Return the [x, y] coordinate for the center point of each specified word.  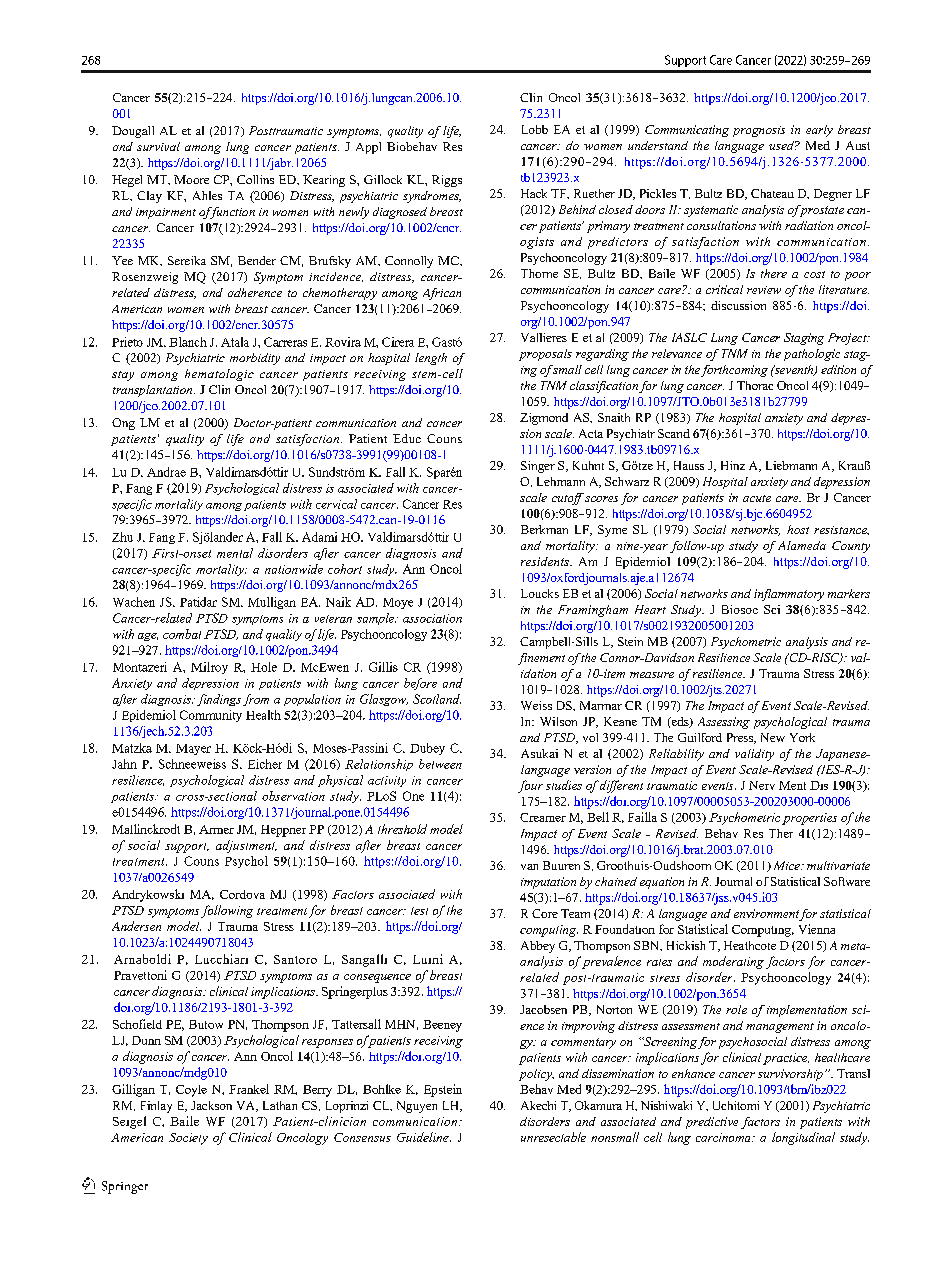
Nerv [762, 785]
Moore [191, 179]
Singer [538, 467]
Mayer [193, 749]
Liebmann [791, 465]
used [783, 145]
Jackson [211, 1105]
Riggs [447, 181]
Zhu [122, 537]
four [530, 786]
